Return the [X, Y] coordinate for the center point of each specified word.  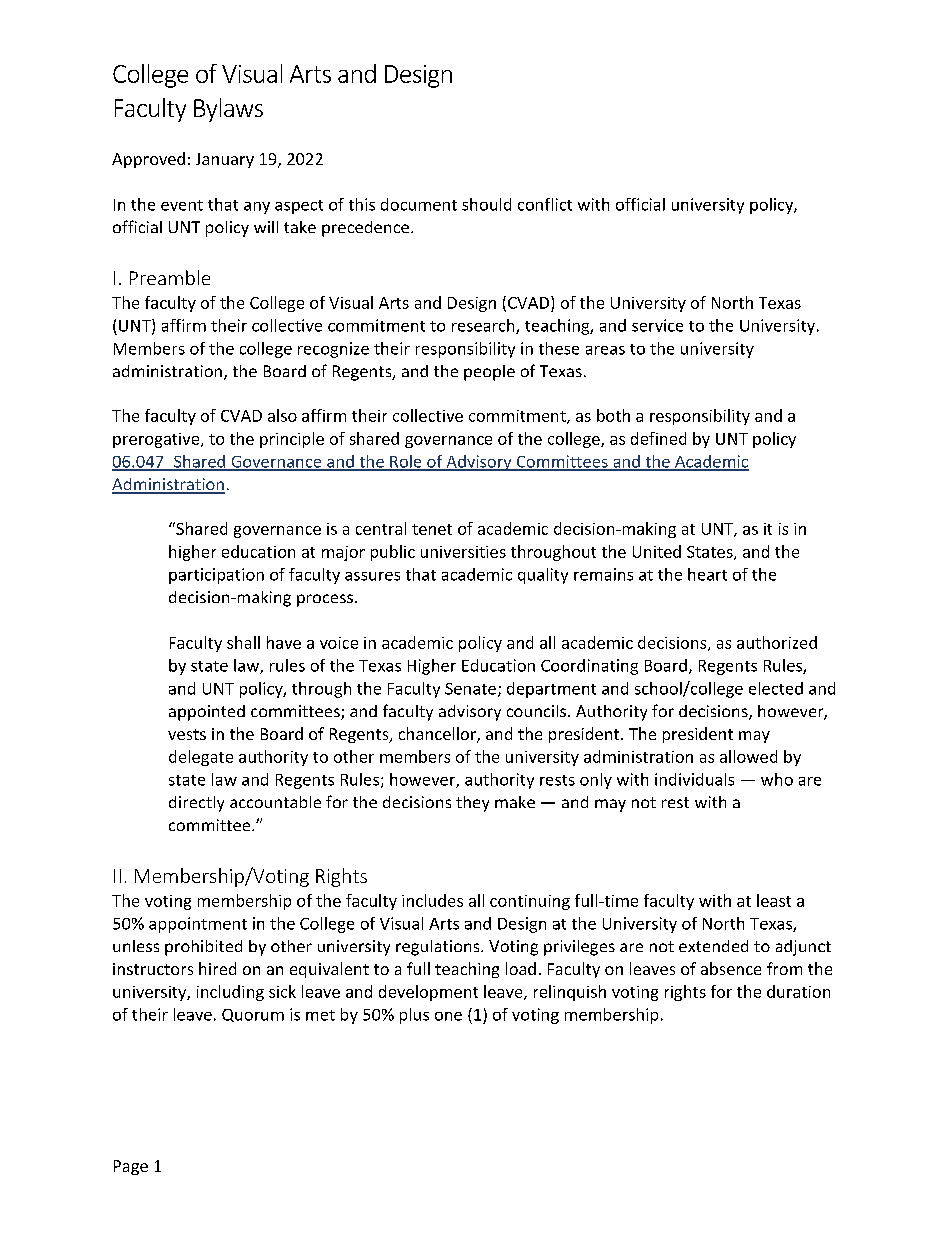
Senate [470, 689]
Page [131, 1167]
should [486, 204]
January [225, 160]
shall [243, 642]
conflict [545, 204]
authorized [777, 642]
